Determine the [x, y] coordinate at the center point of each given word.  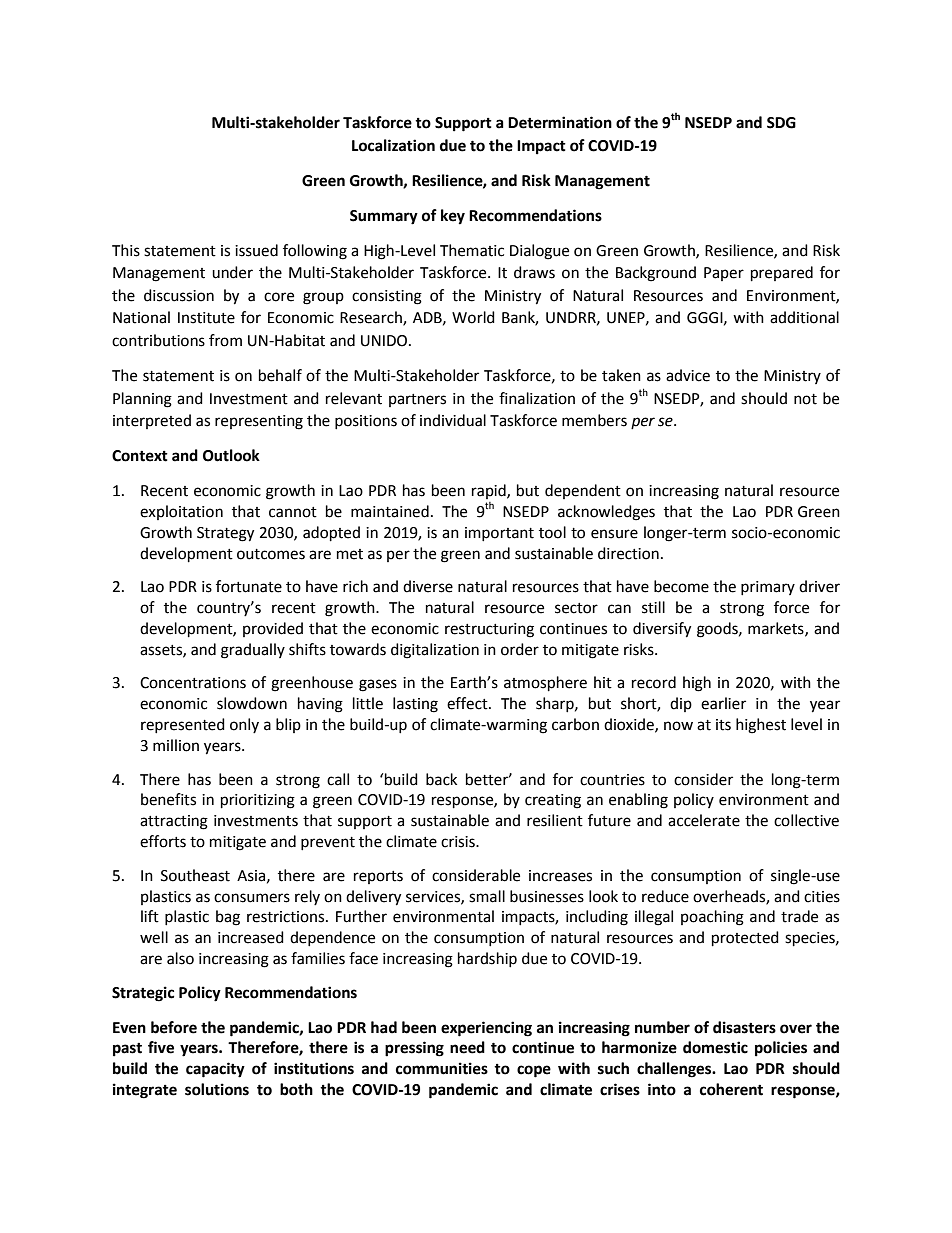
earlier [723, 703]
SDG [781, 123]
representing [259, 422]
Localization [393, 145]
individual [453, 420]
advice [688, 375]
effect [468, 703]
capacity [215, 1070]
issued [256, 250]
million [176, 745]
